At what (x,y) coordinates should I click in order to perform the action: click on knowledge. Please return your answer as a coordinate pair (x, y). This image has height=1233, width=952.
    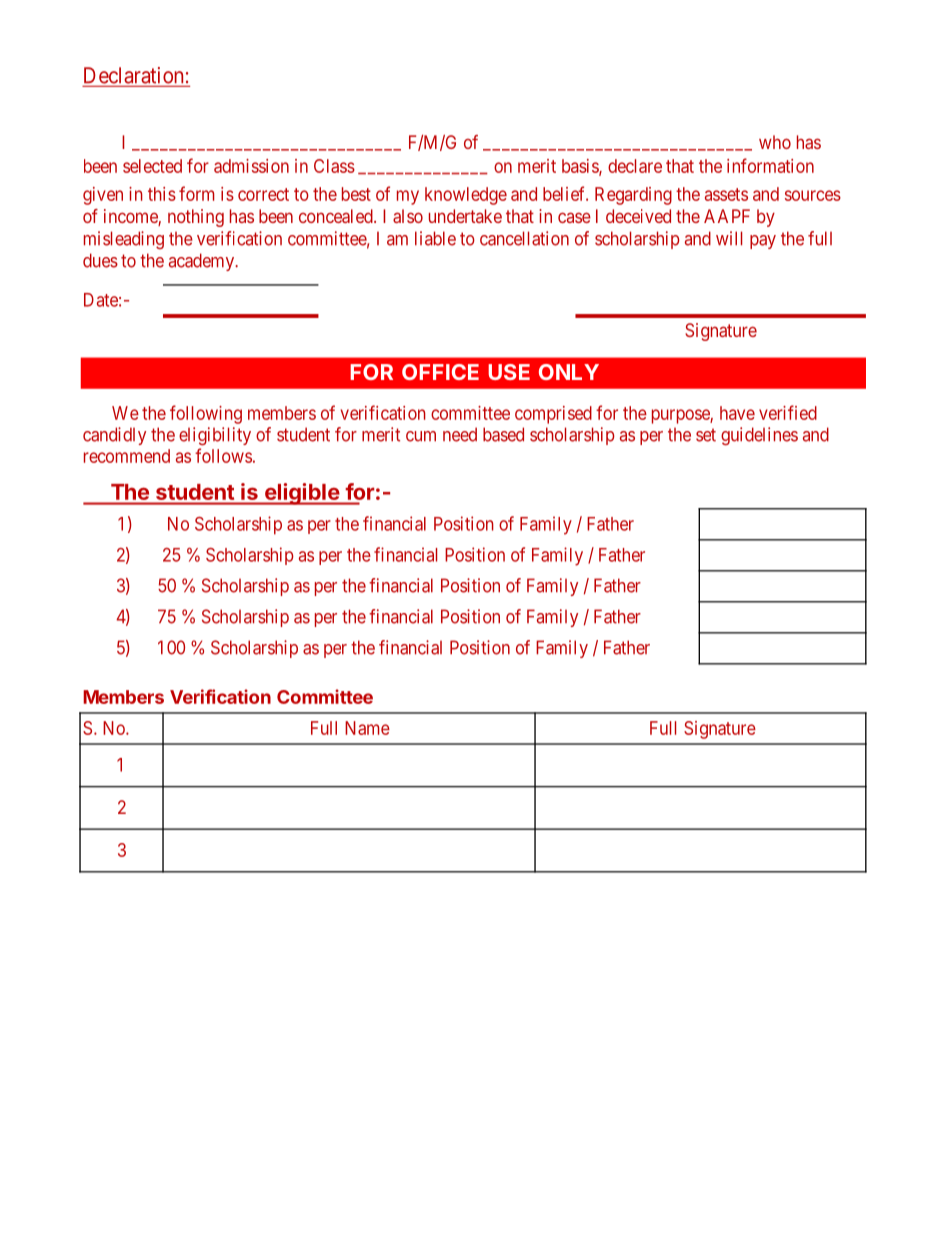
    Looking at the image, I should click on (466, 196).
